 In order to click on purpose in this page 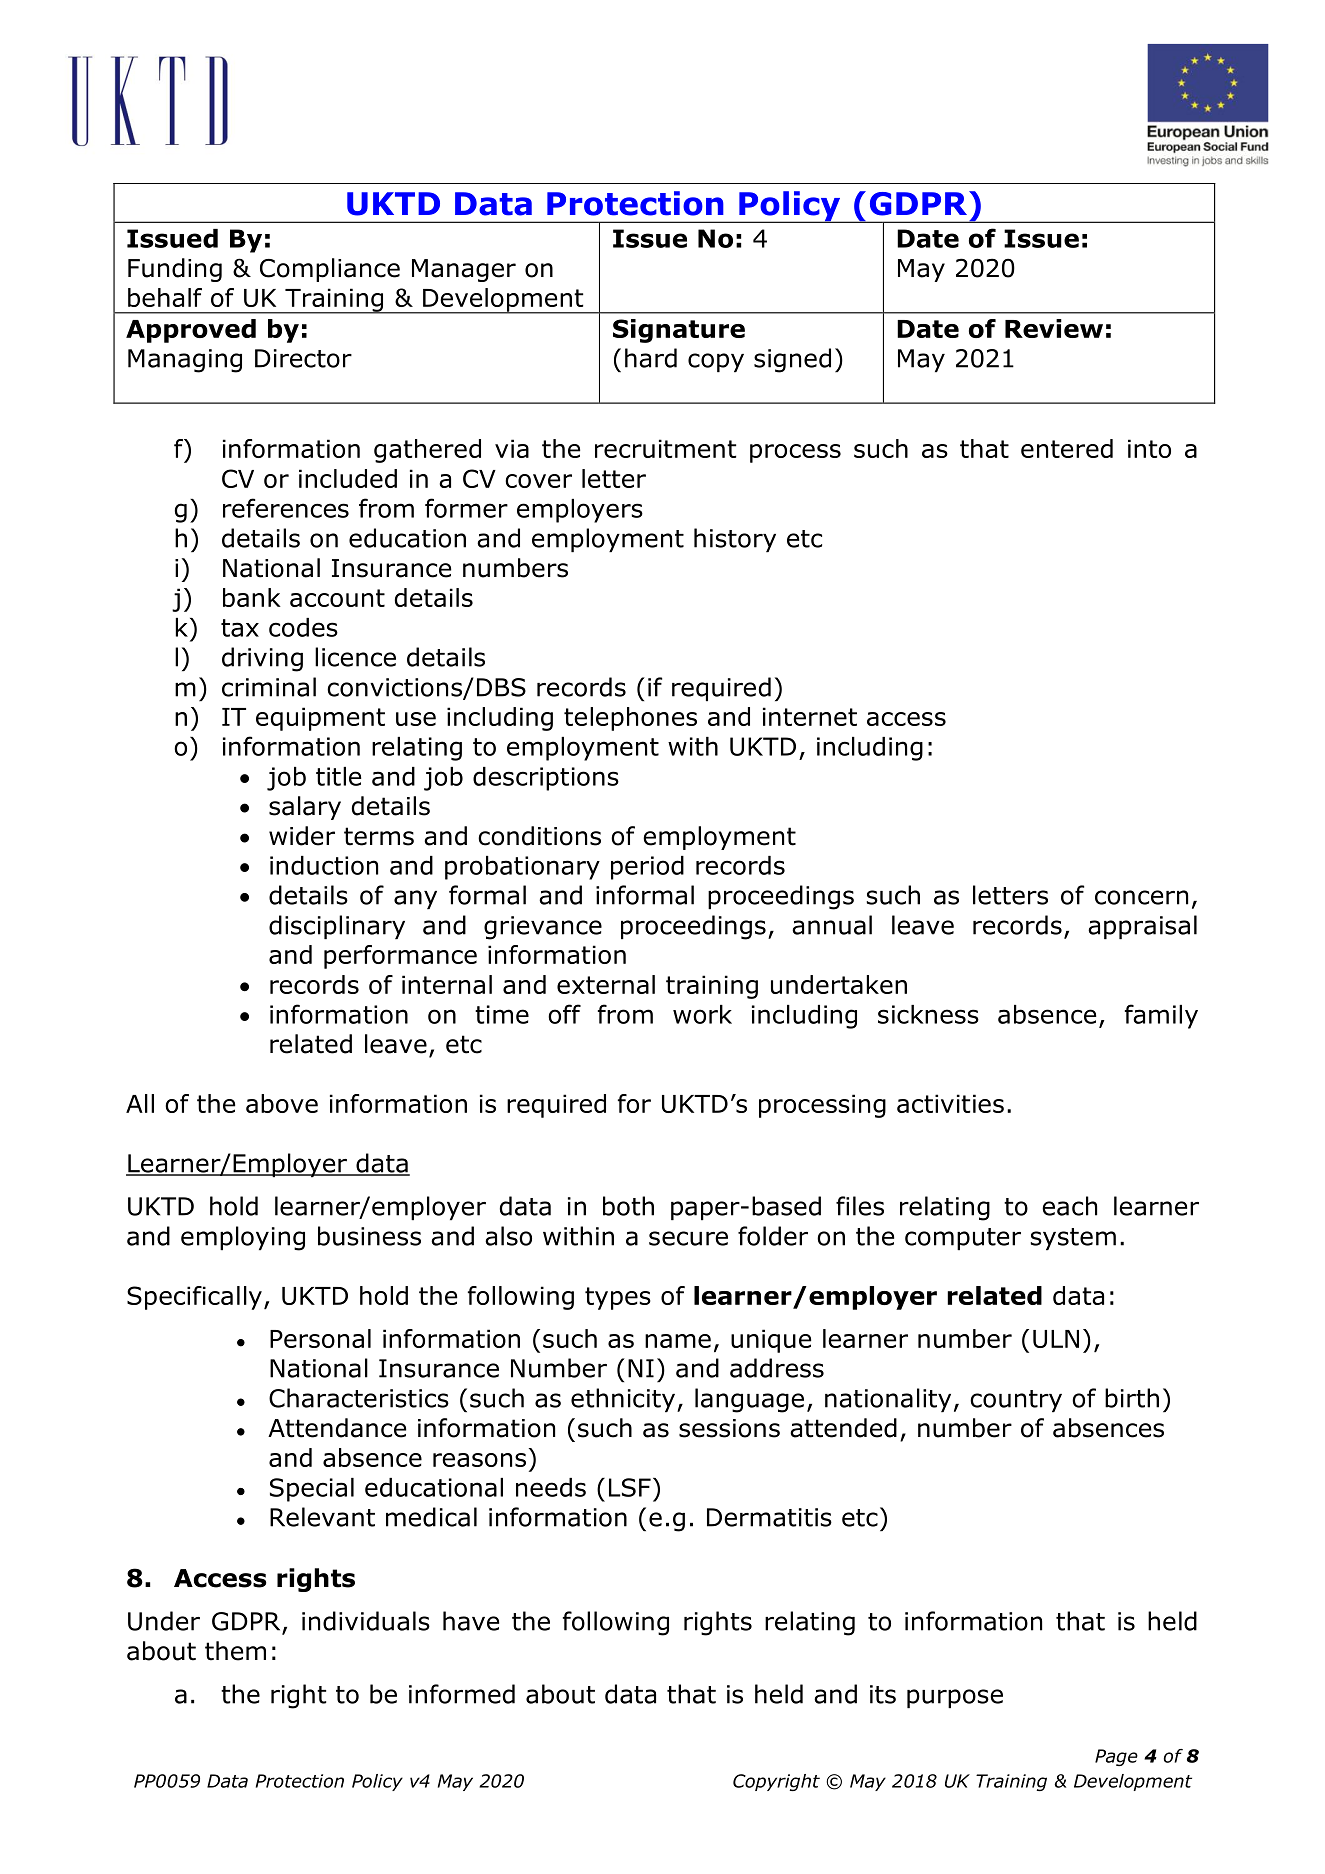, I will do `click(955, 1698)`.
